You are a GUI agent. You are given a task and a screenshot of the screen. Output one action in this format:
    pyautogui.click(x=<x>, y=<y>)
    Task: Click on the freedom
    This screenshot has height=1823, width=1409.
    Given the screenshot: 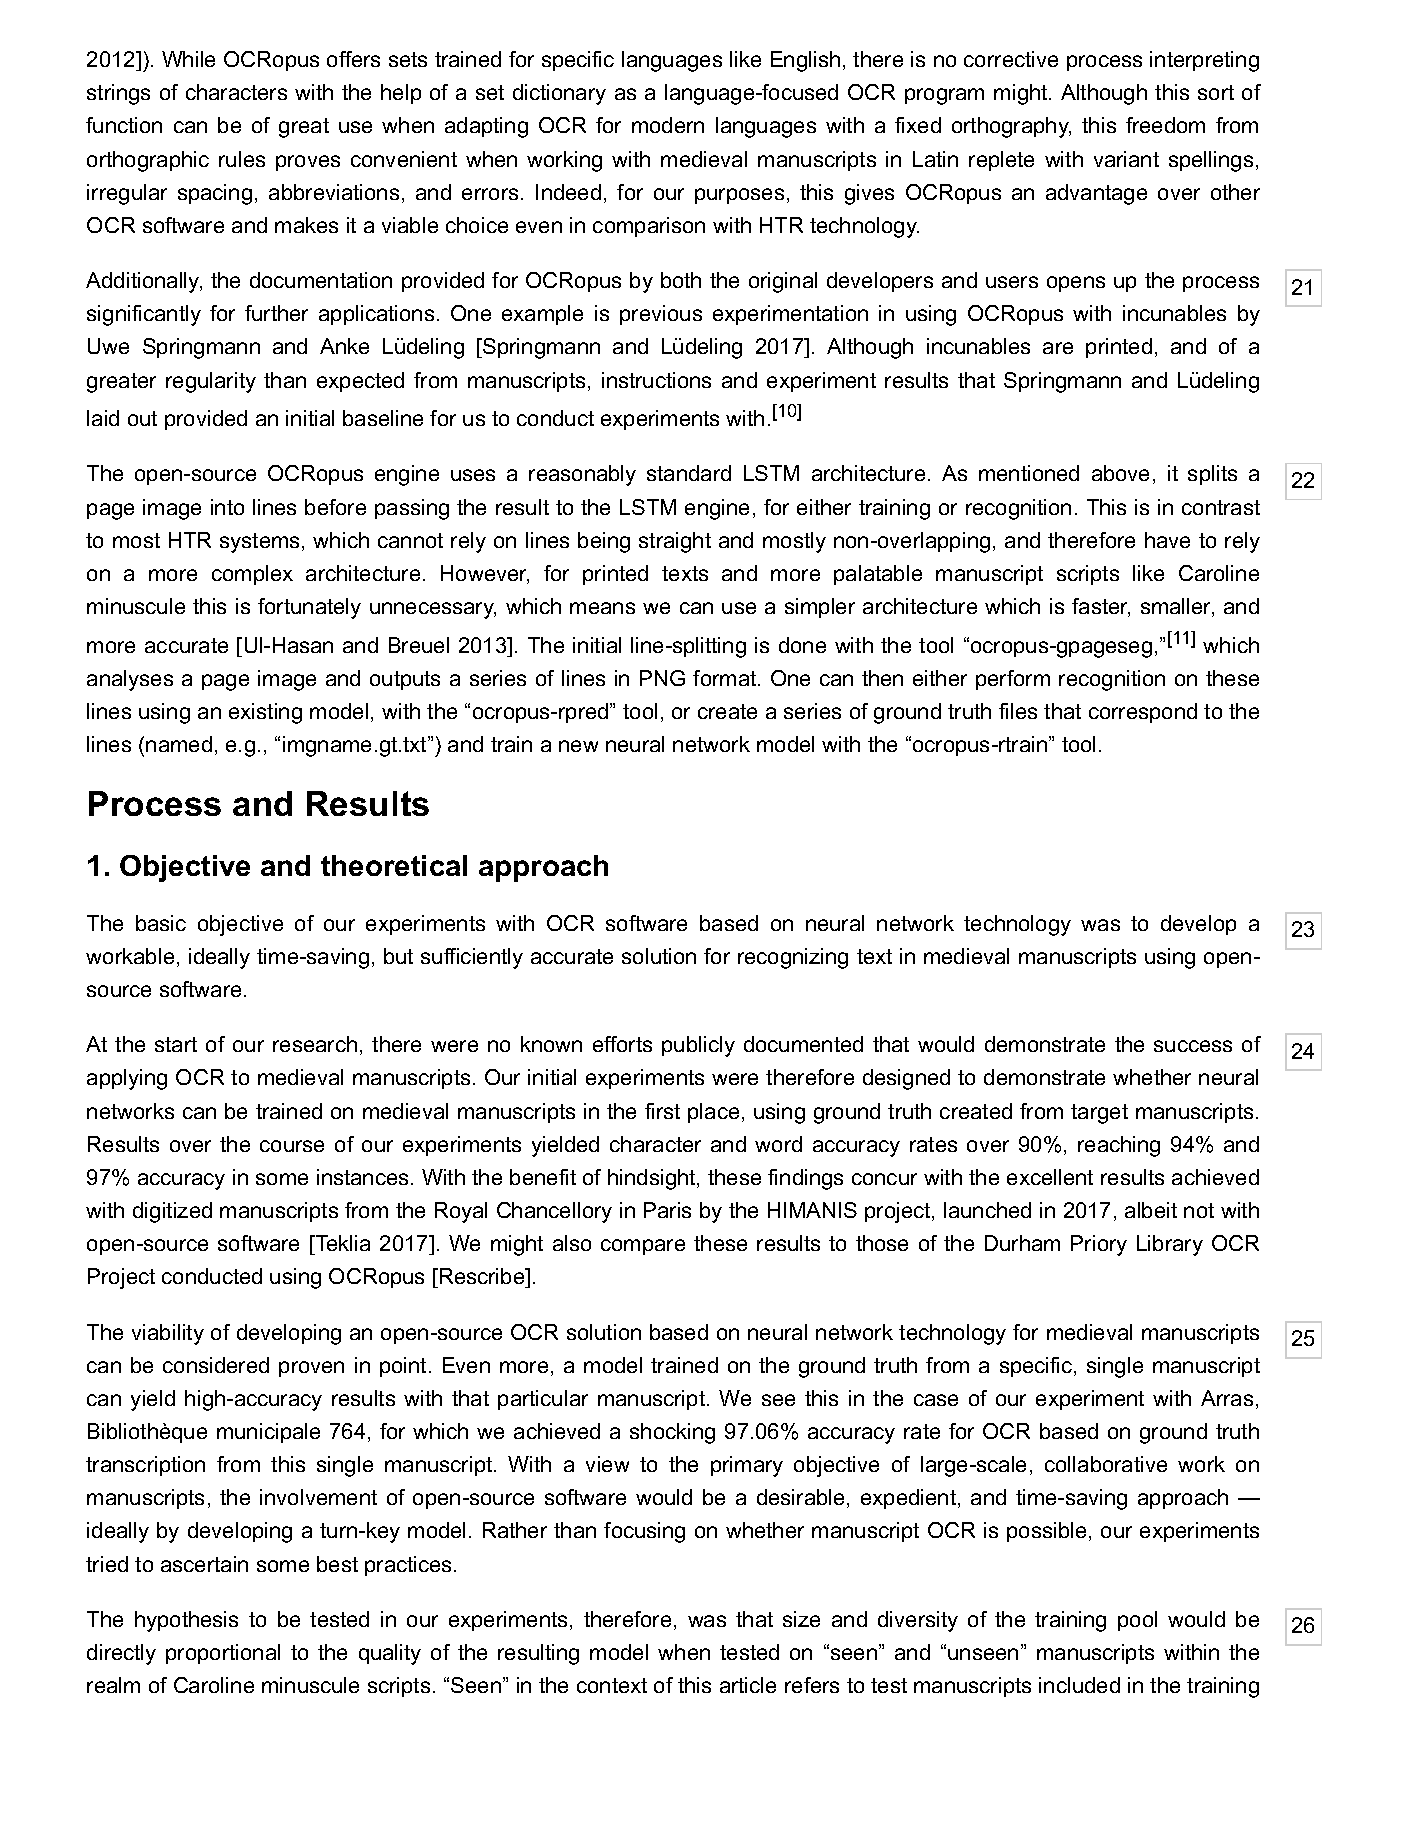 What is the action you would take?
    pyautogui.click(x=1165, y=125)
